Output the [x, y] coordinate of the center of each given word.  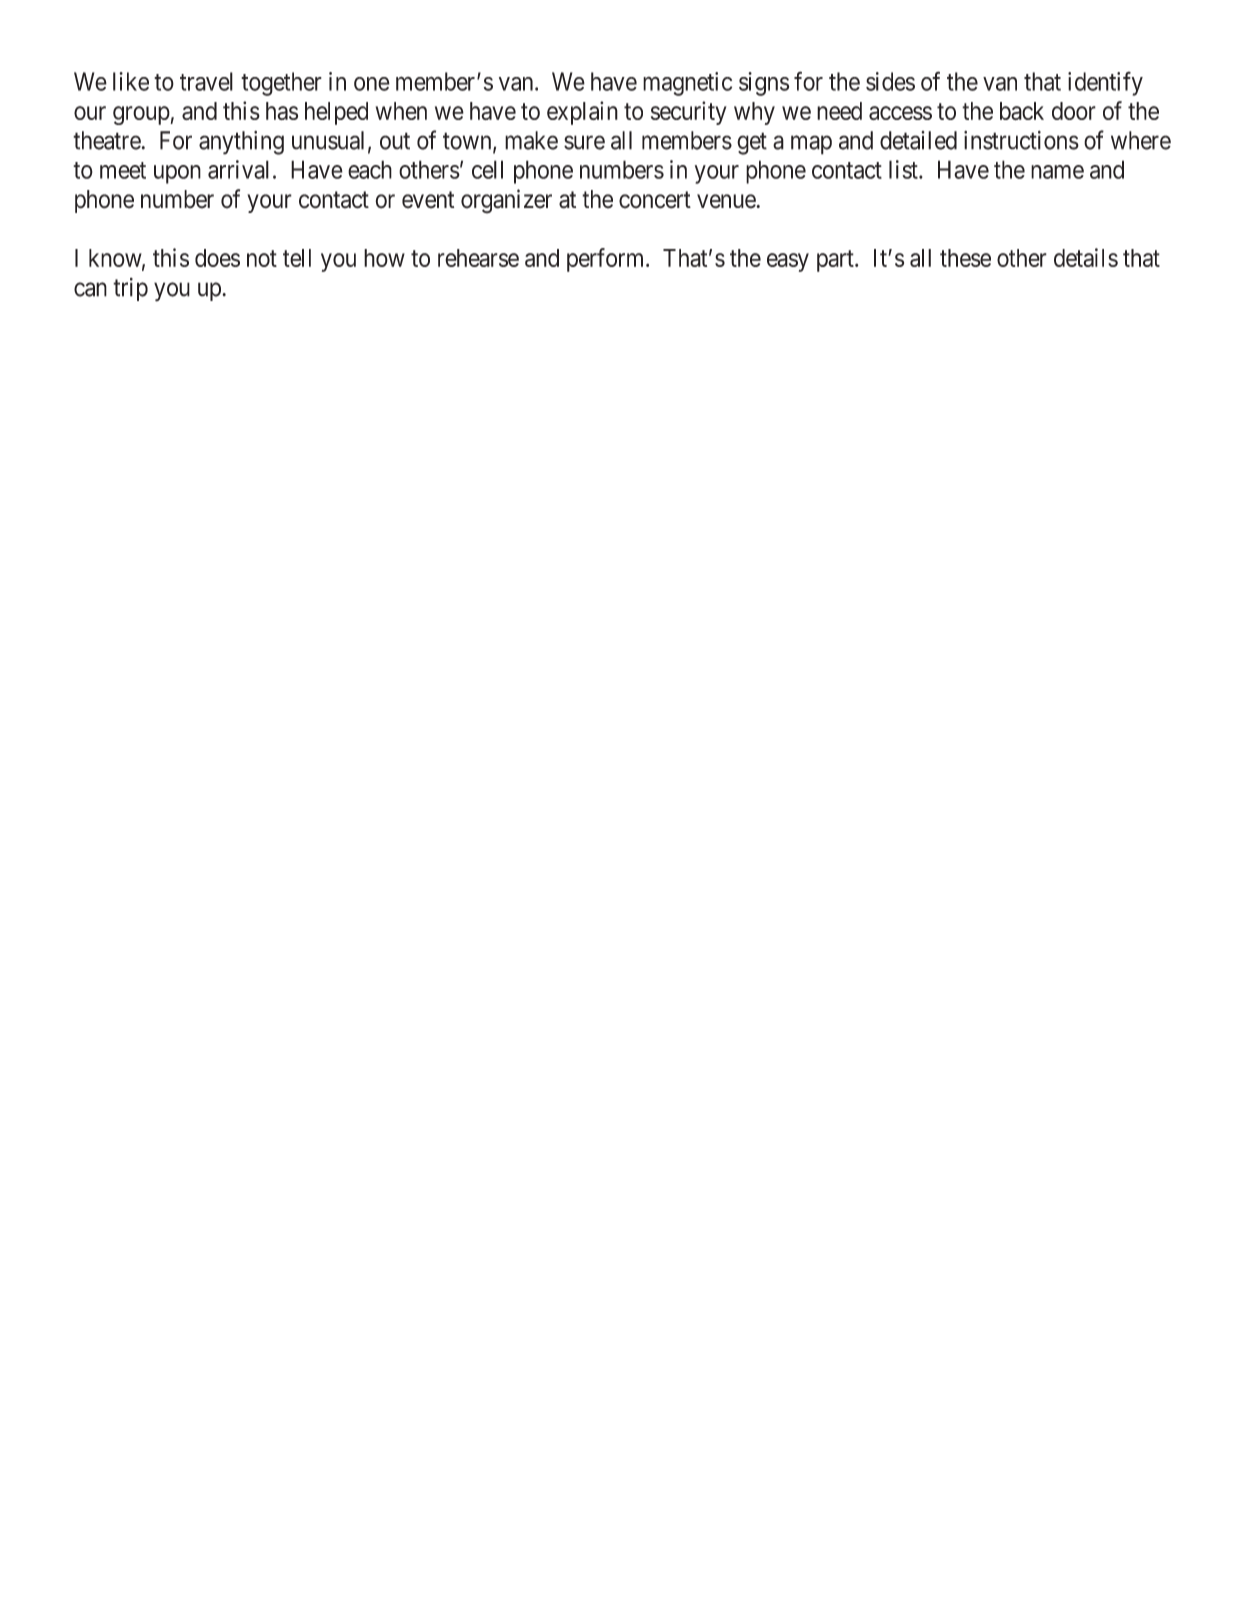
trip [130, 289]
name [1057, 172]
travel [206, 81]
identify [1105, 83]
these [965, 258]
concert [655, 200]
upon [177, 174]
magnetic [687, 84]
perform [607, 260]
